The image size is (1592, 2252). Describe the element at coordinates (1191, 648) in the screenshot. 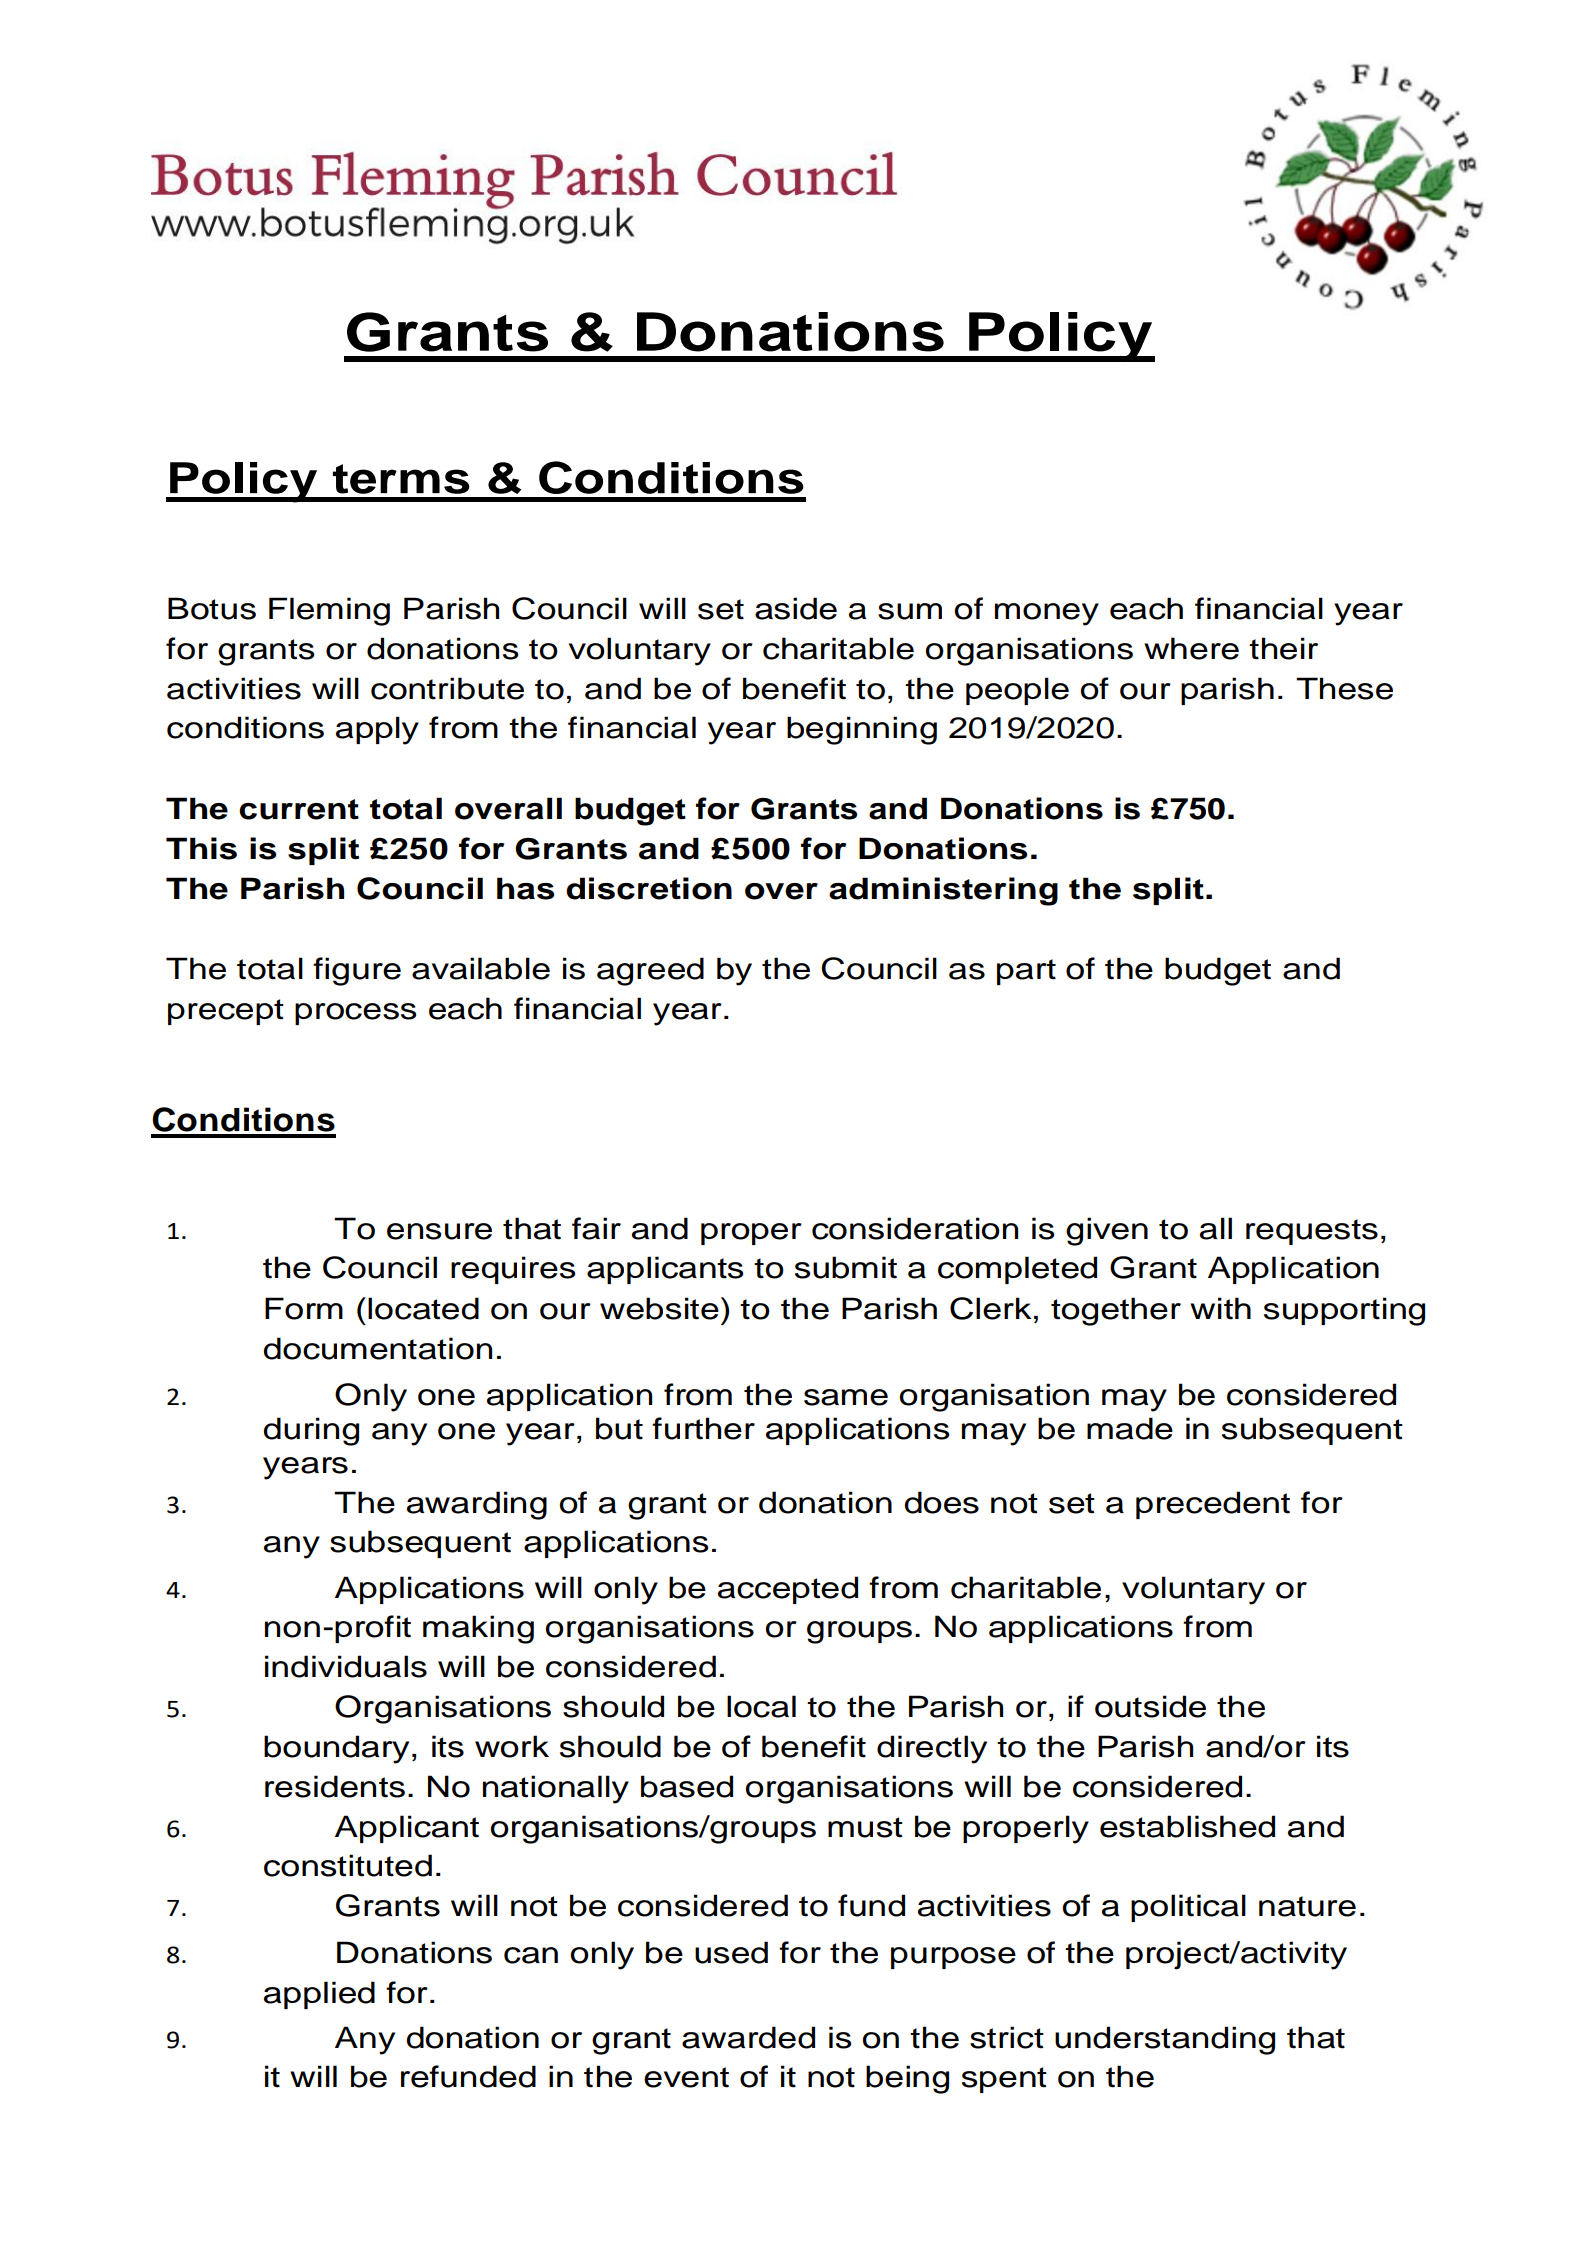

I see `where` at that location.
